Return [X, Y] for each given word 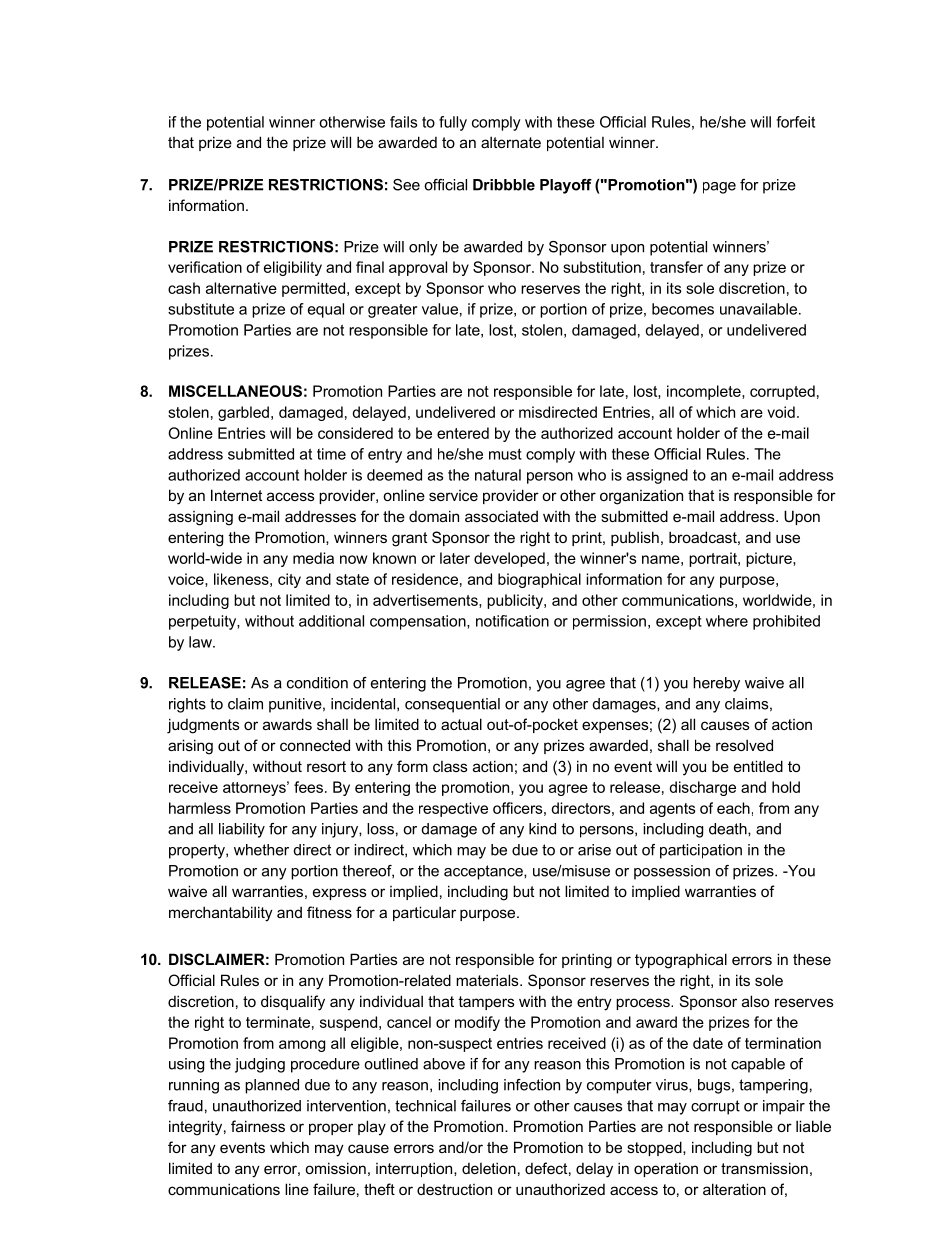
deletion [489, 1168]
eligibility [293, 268]
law [201, 642]
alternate [511, 142]
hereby [716, 684]
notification [512, 621]
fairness [258, 1126]
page [719, 188]
